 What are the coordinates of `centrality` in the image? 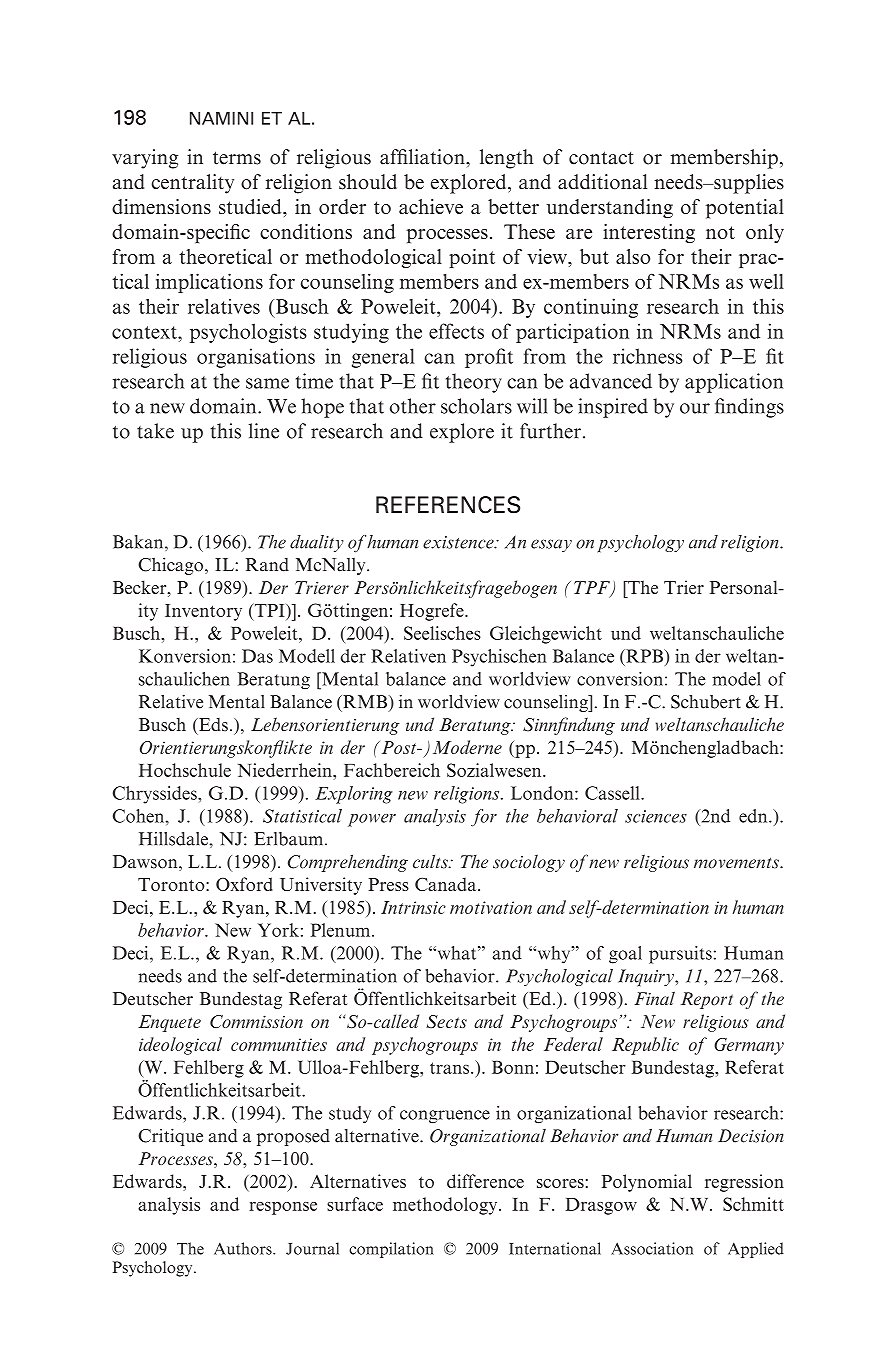 It's located at (192, 184).
